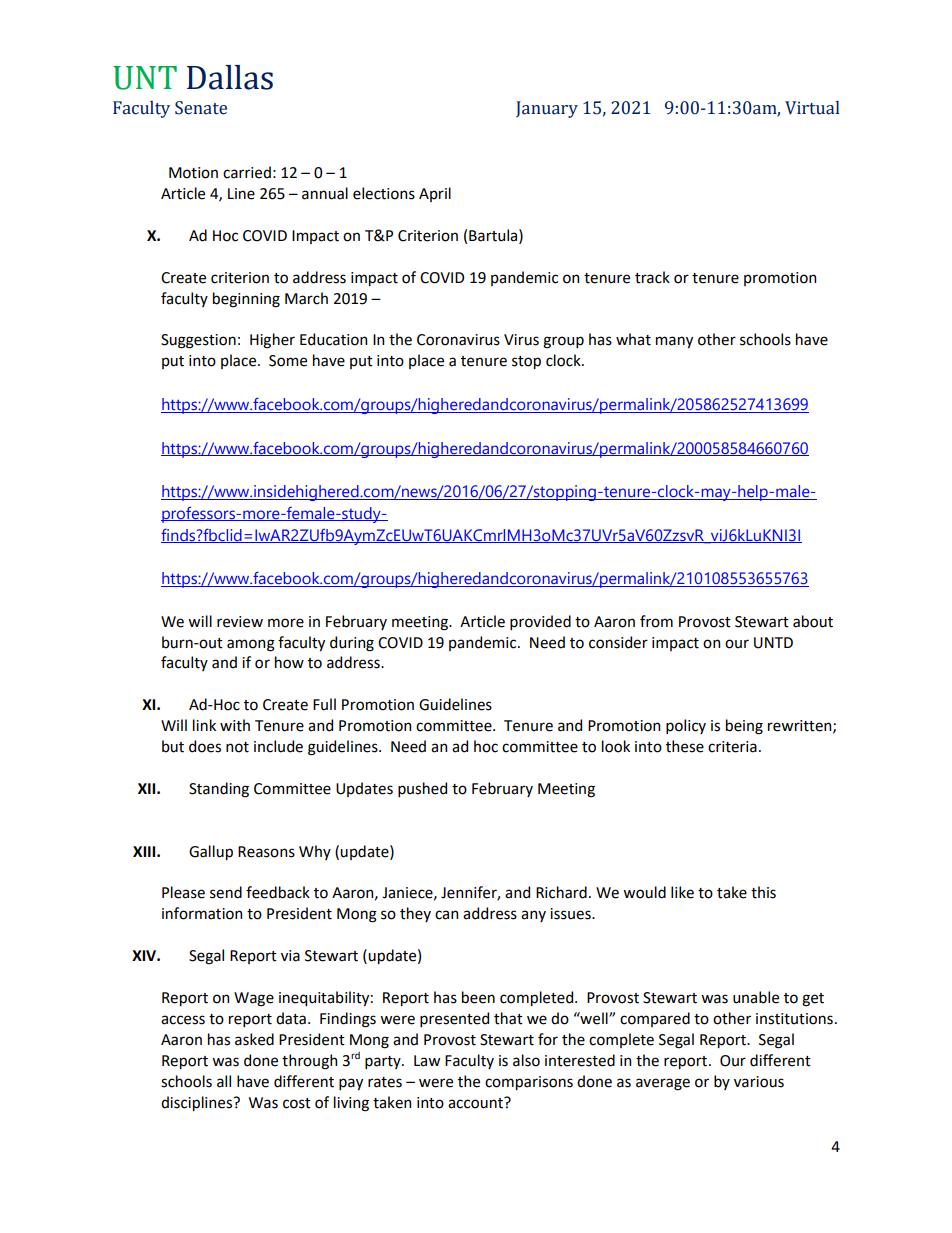 This page has width=952, height=1233. What do you see at coordinates (240, 622) in the page?
I see `review` at bounding box center [240, 622].
